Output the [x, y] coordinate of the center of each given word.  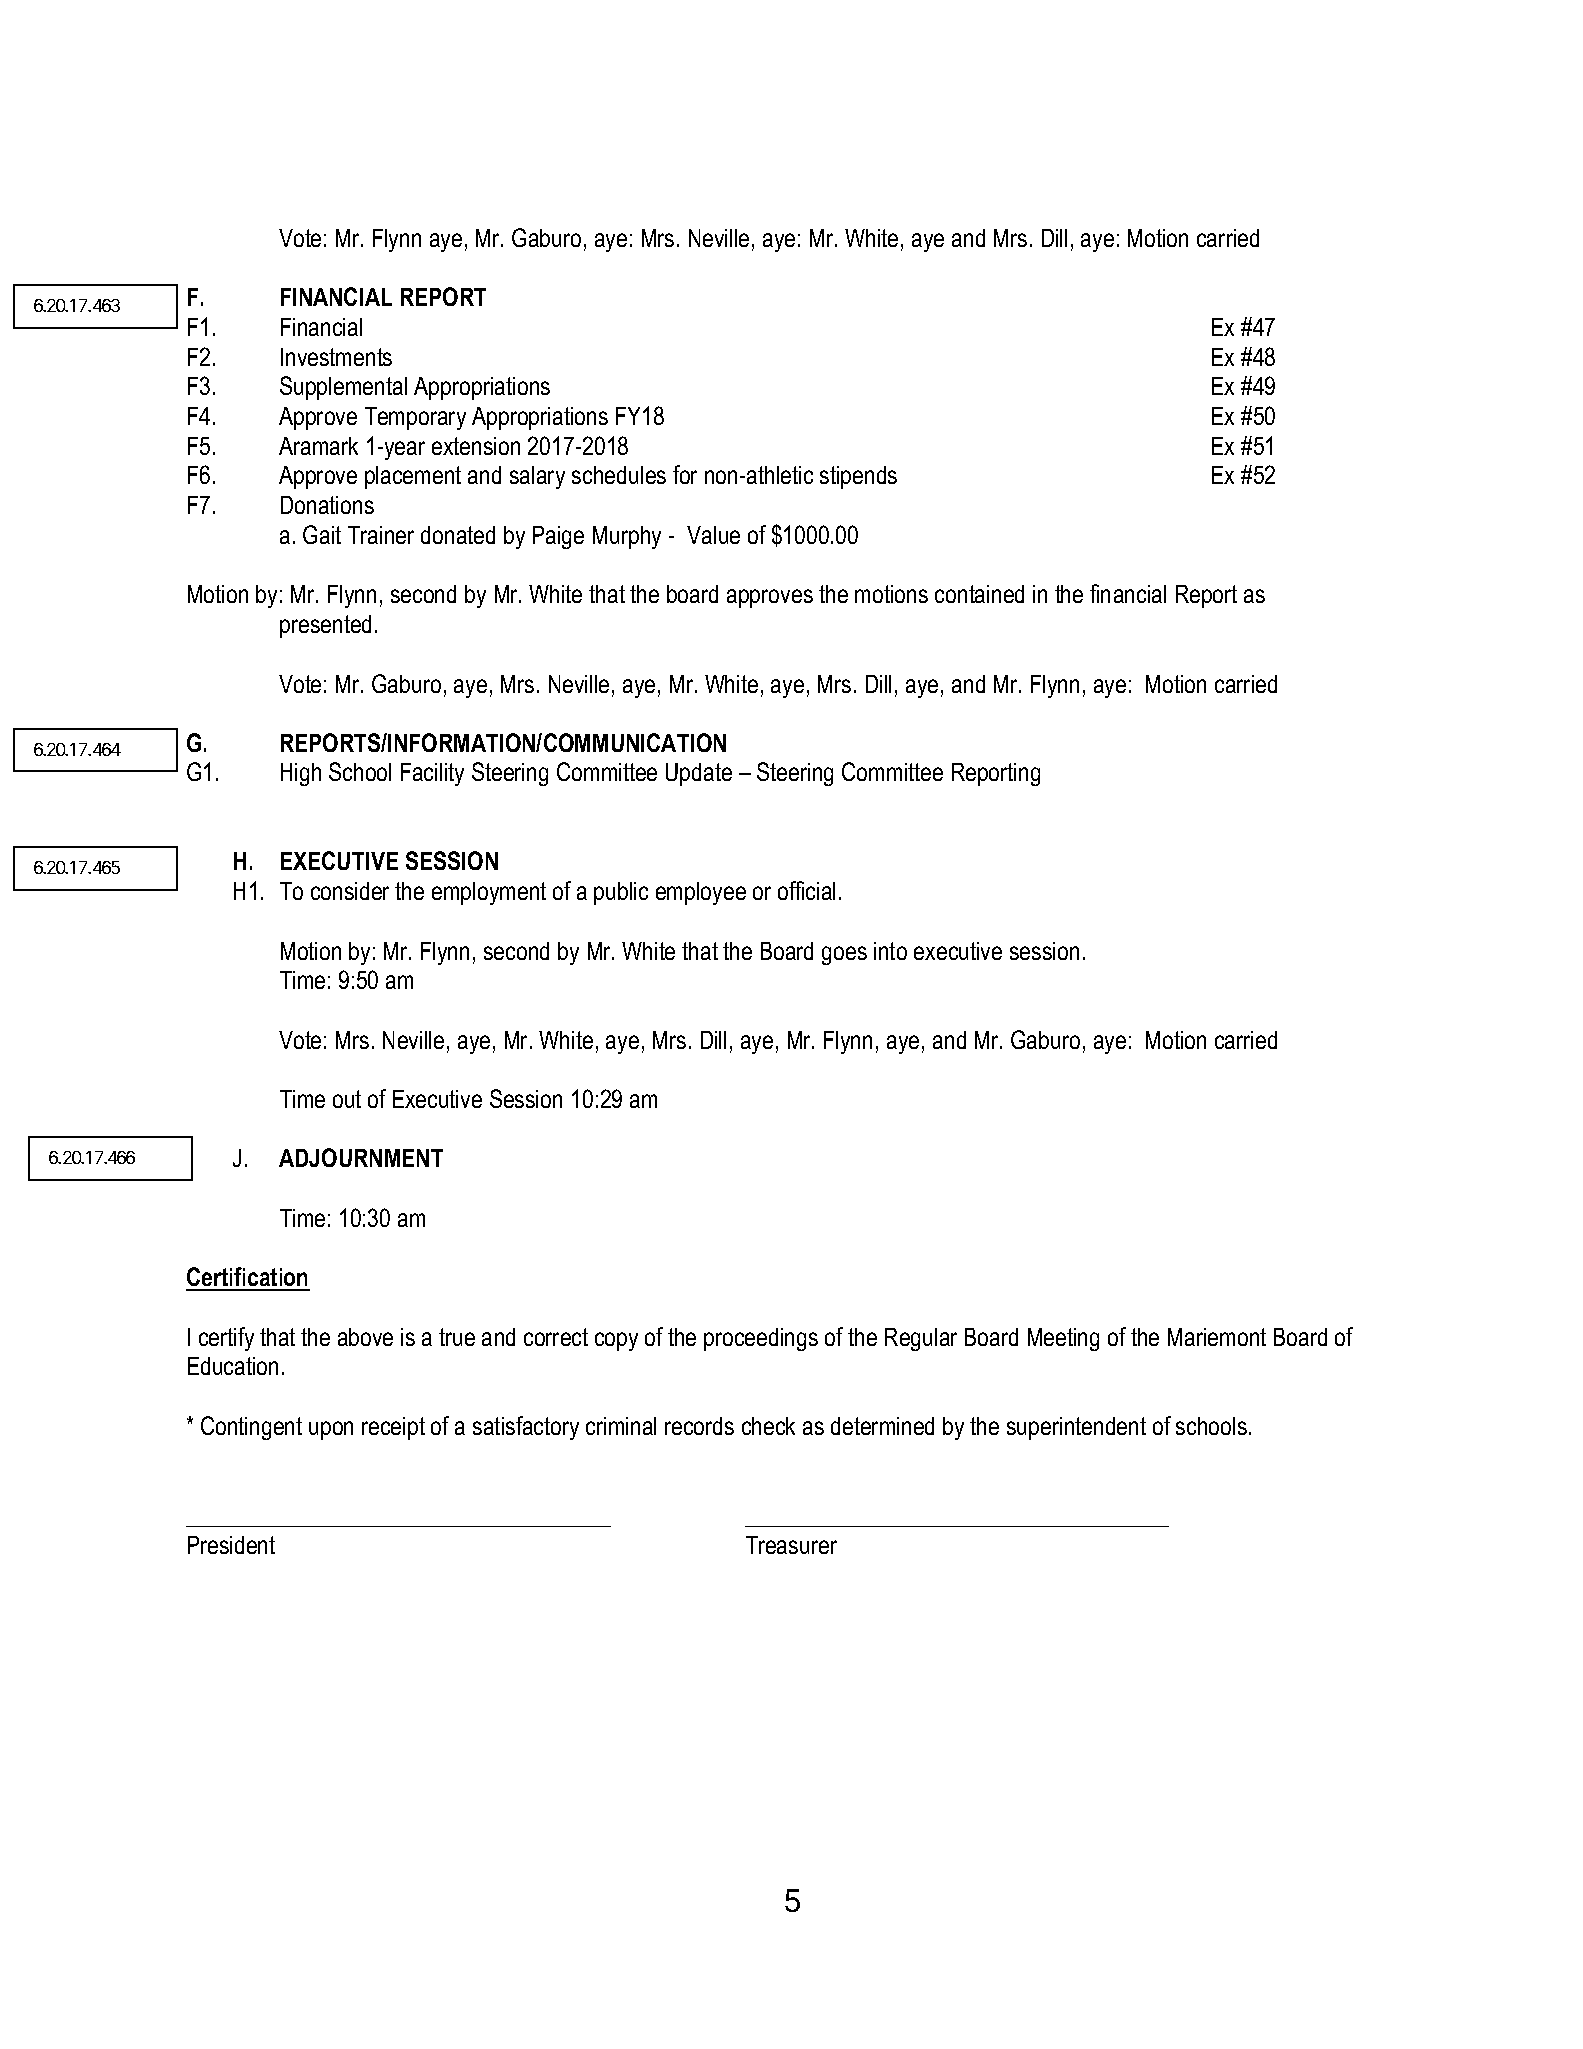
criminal [621, 1426]
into [890, 951]
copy [616, 1341]
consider [350, 891]
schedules [619, 475]
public [621, 893]
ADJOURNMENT [361, 1157]
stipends [858, 477]
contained [979, 594]
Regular [921, 1339]
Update [699, 774]
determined [882, 1426]
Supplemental [343, 388]
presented [325, 626]
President [231, 1545]
